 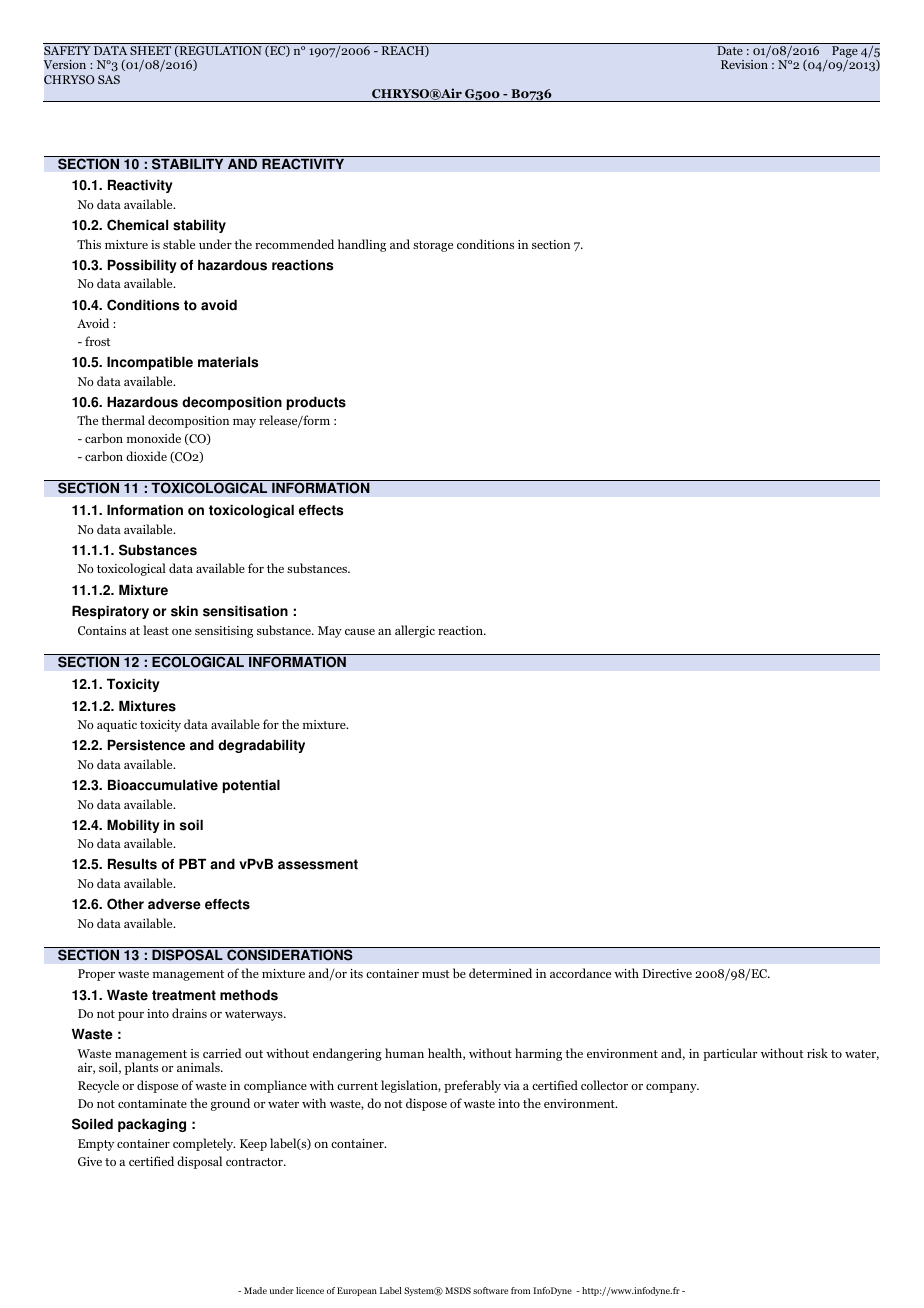 I want to click on particular, so click(x=730, y=1054).
